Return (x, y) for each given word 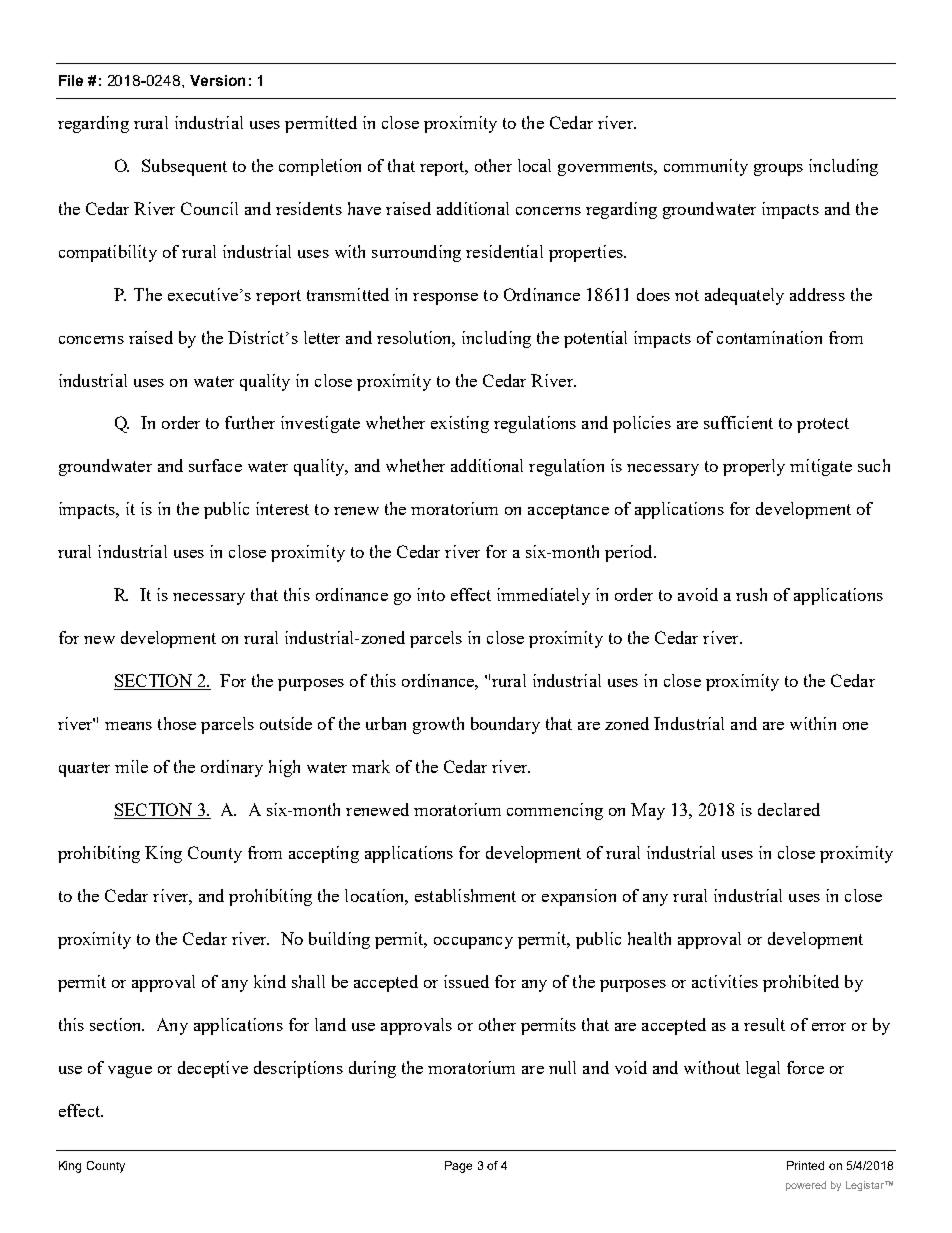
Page (458, 1167)
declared (789, 809)
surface (215, 465)
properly (754, 467)
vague (130, 1072)
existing (460, 424)
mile (131, 766)
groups (778, 170)
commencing (555, 811)
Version (217, 80)
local (534, 165)
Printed (805, 1165)
